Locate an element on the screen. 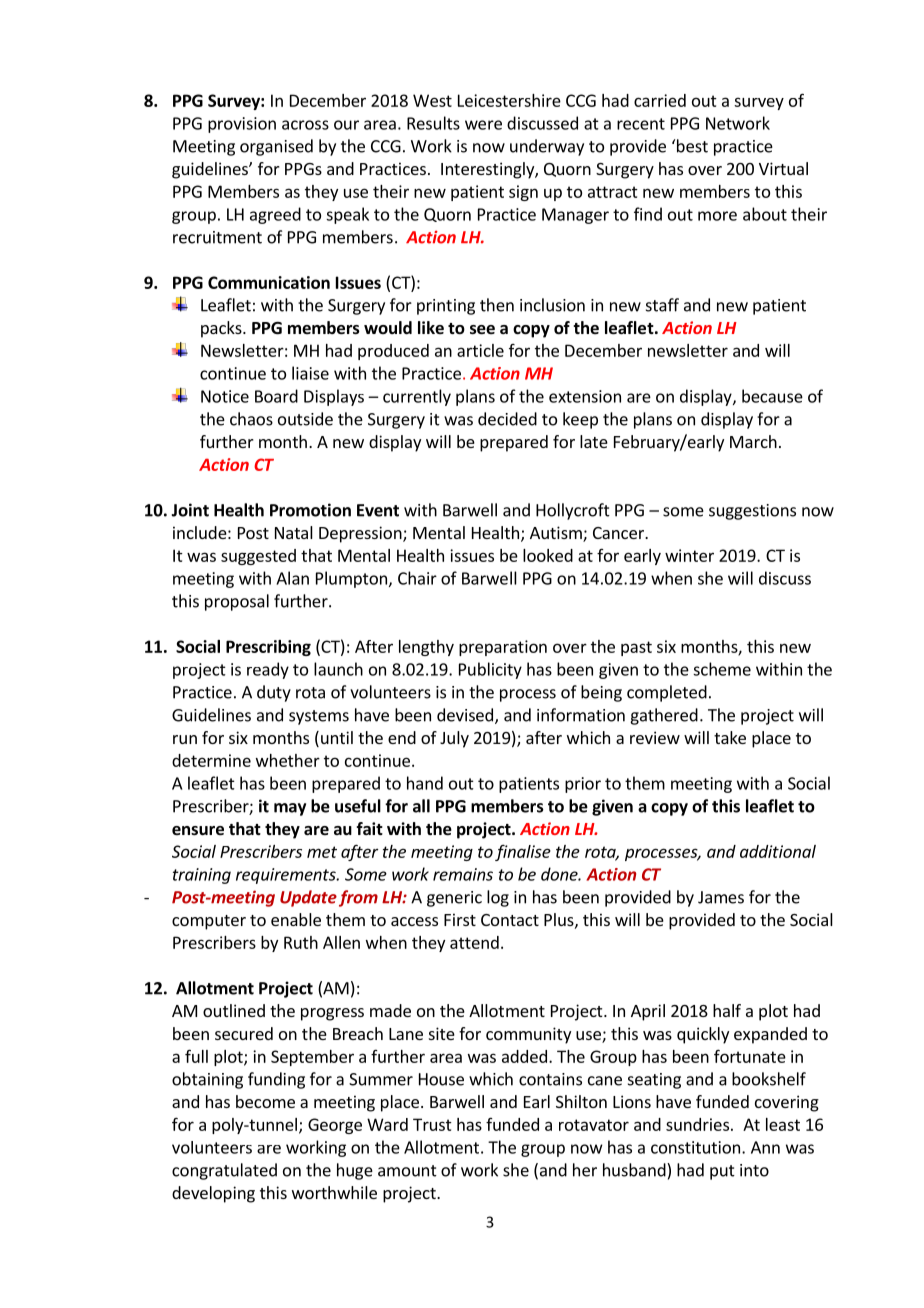 The image size is (924, 1308). additional is located at coordinates (778, 851).
